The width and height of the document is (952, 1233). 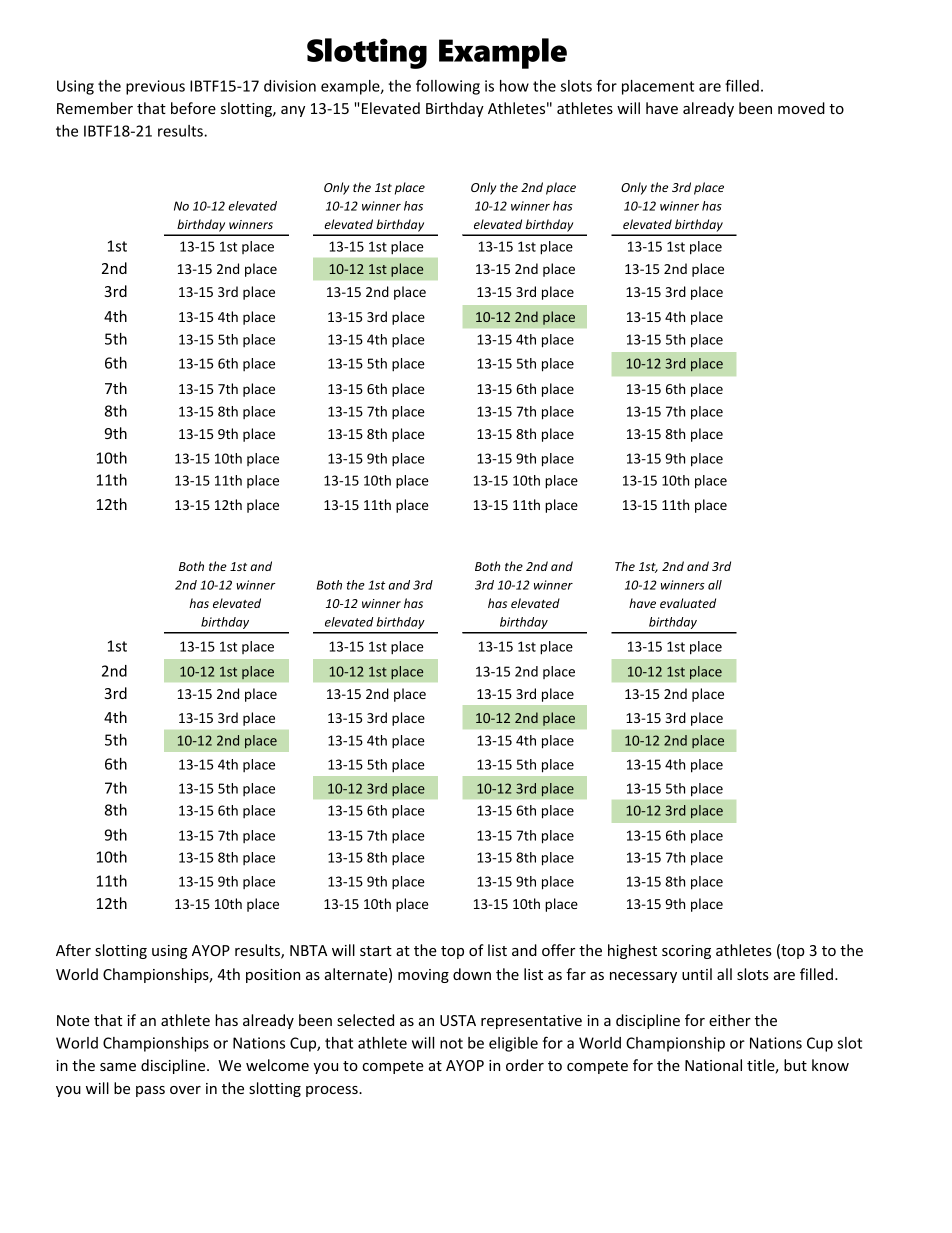 What do you see at coordinates (273, 976) in the document?
I see `position` at bounding box center [273, 976].
